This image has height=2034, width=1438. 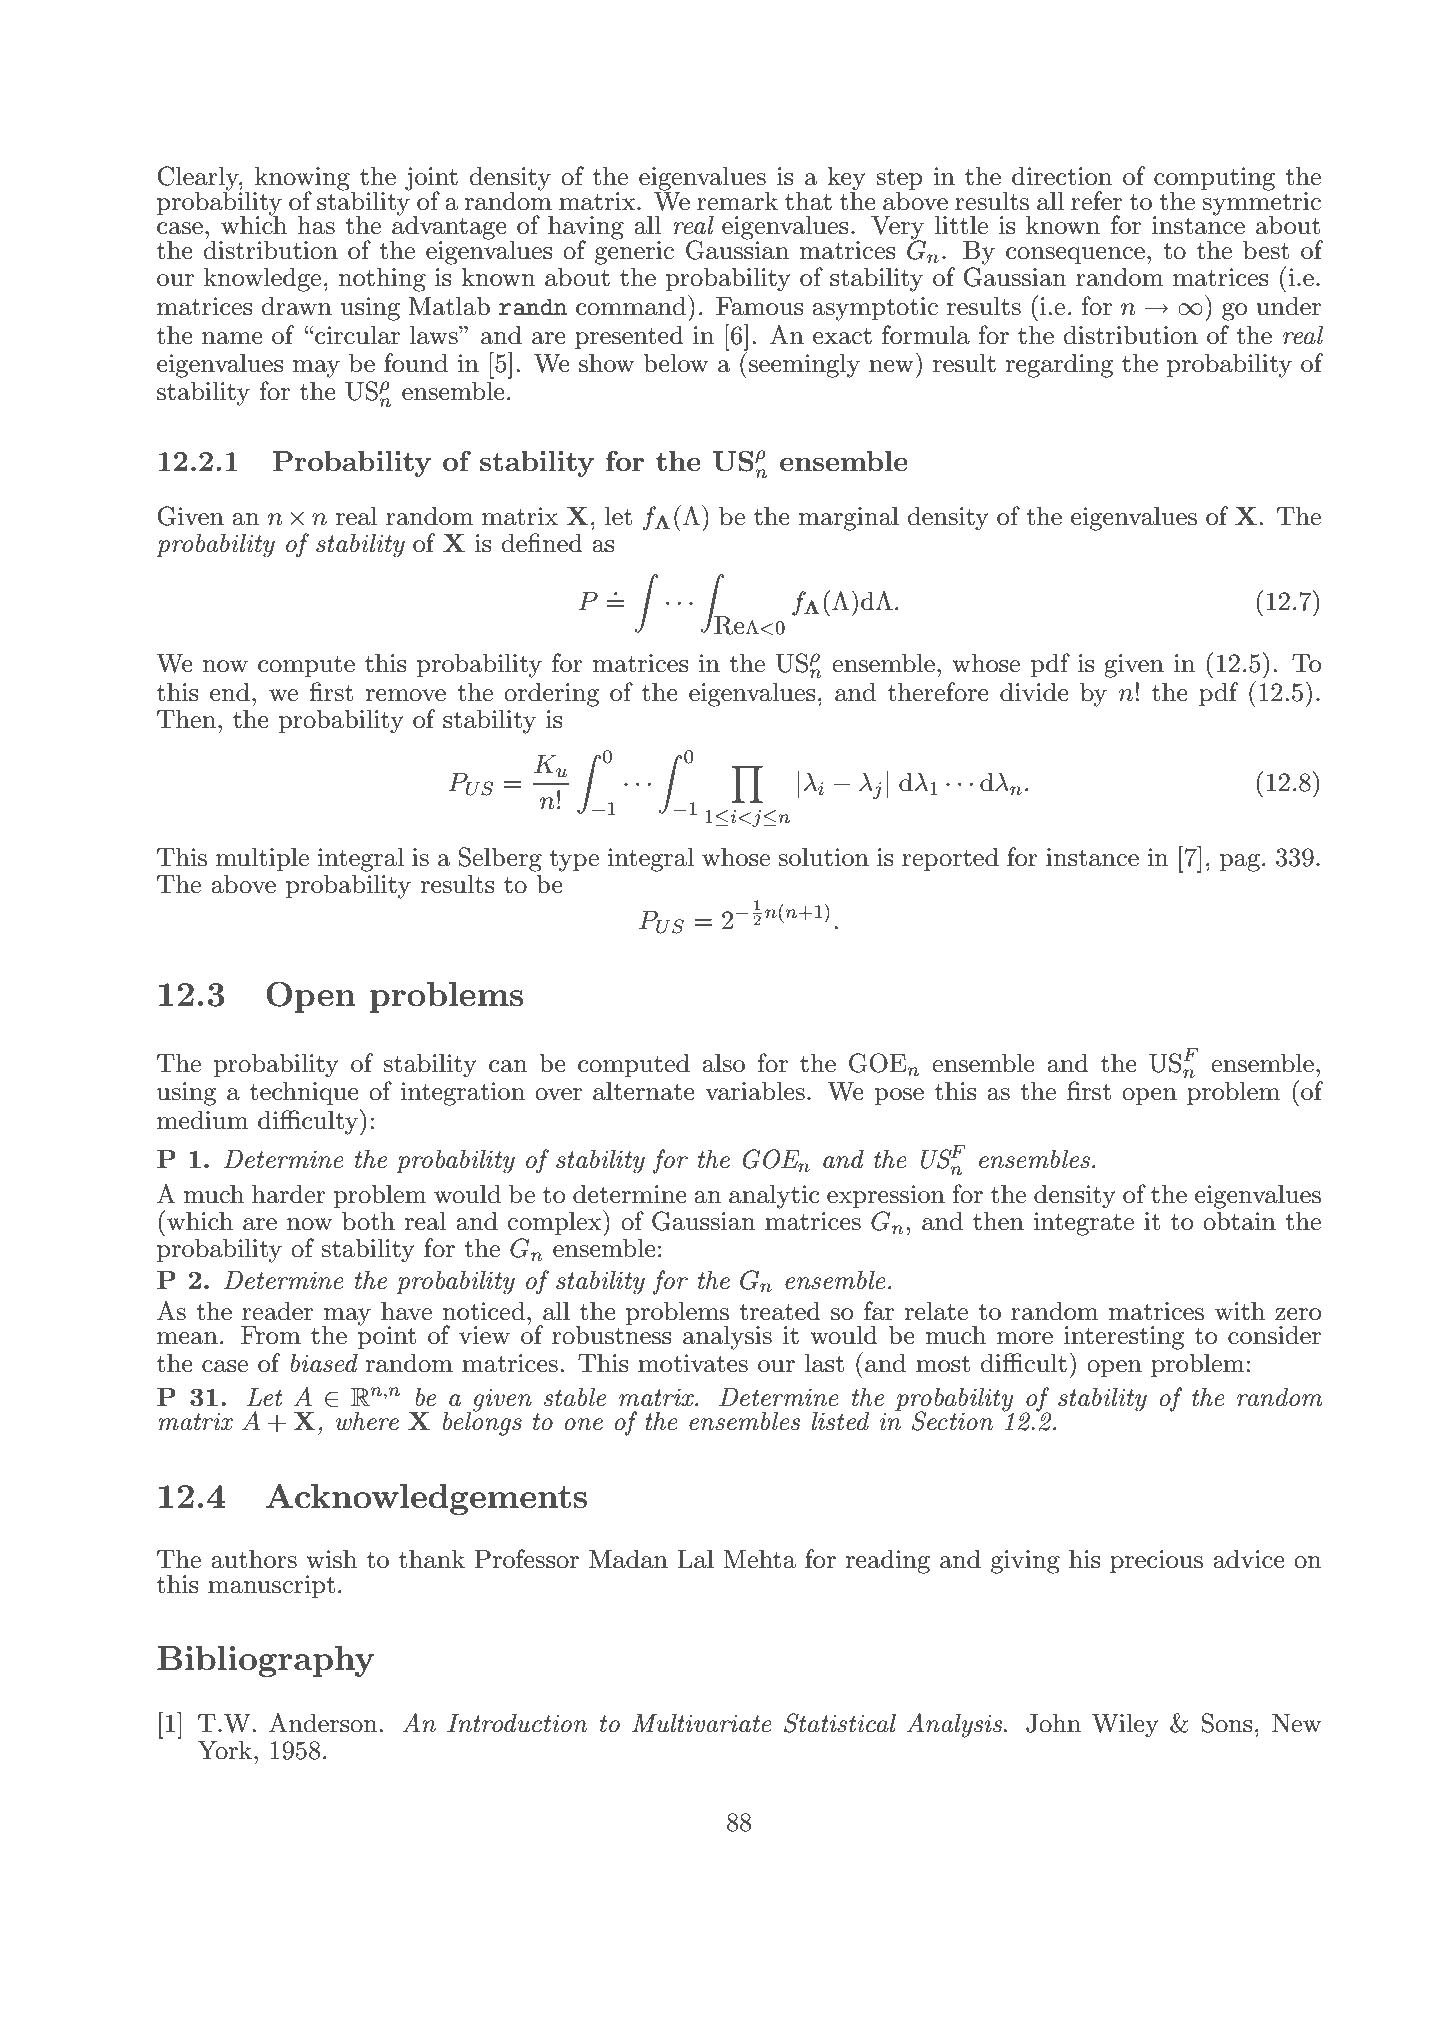 I want to click on harder, so click(x=289, y=1194).
